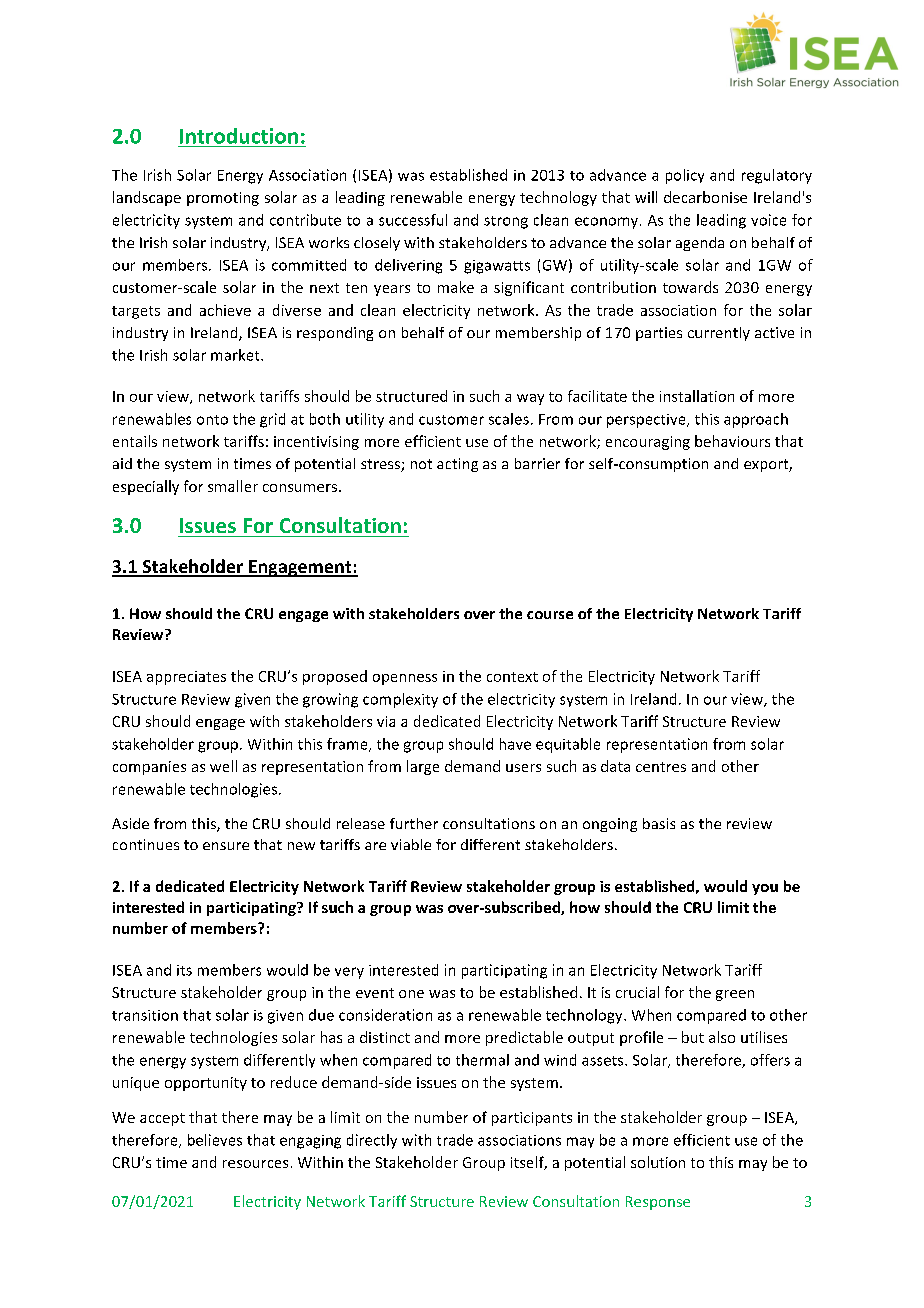  Describe the element at coordinates (215, 1140) in the image. I see `believes` at that location.
